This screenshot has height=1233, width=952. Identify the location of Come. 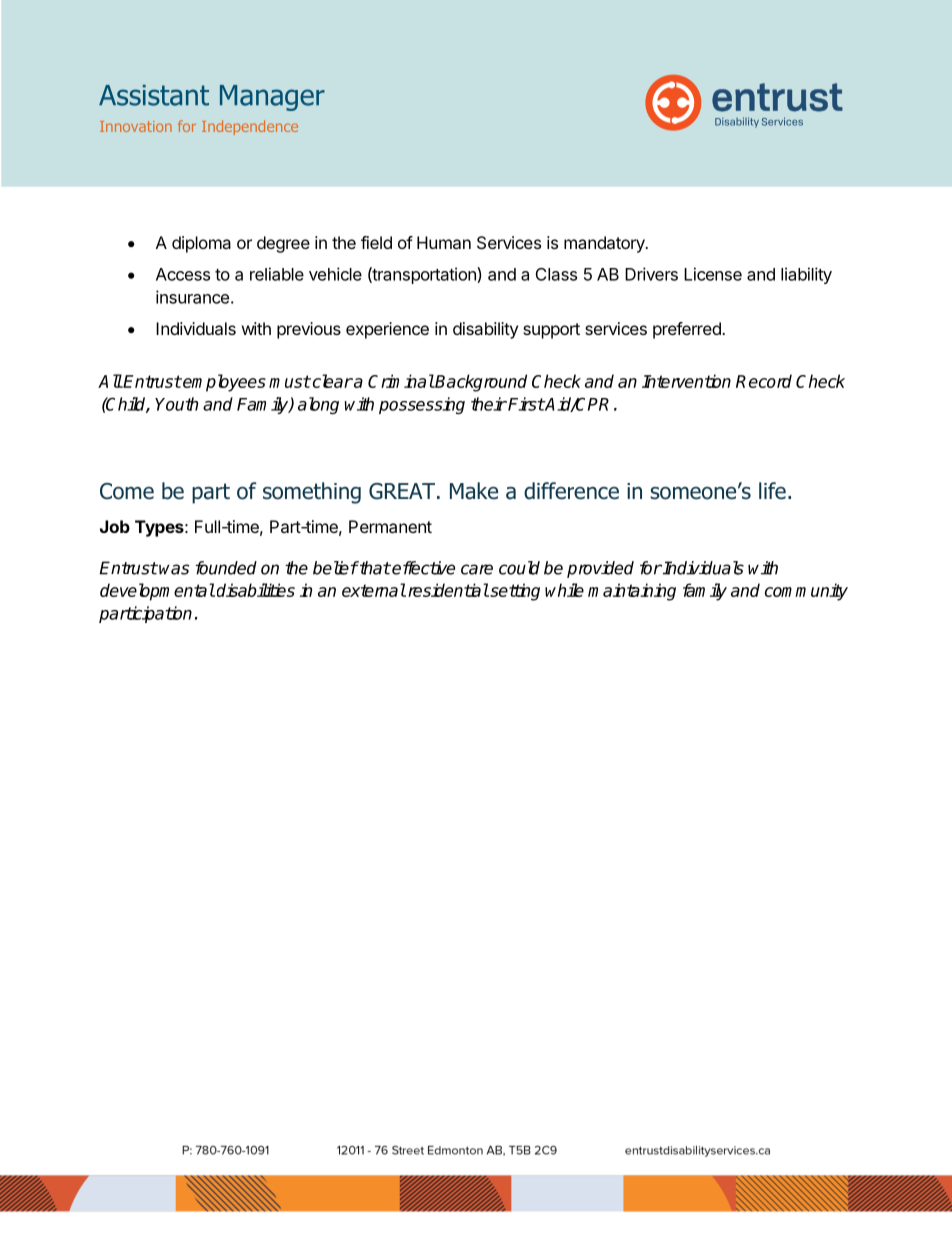
(127, 491).
